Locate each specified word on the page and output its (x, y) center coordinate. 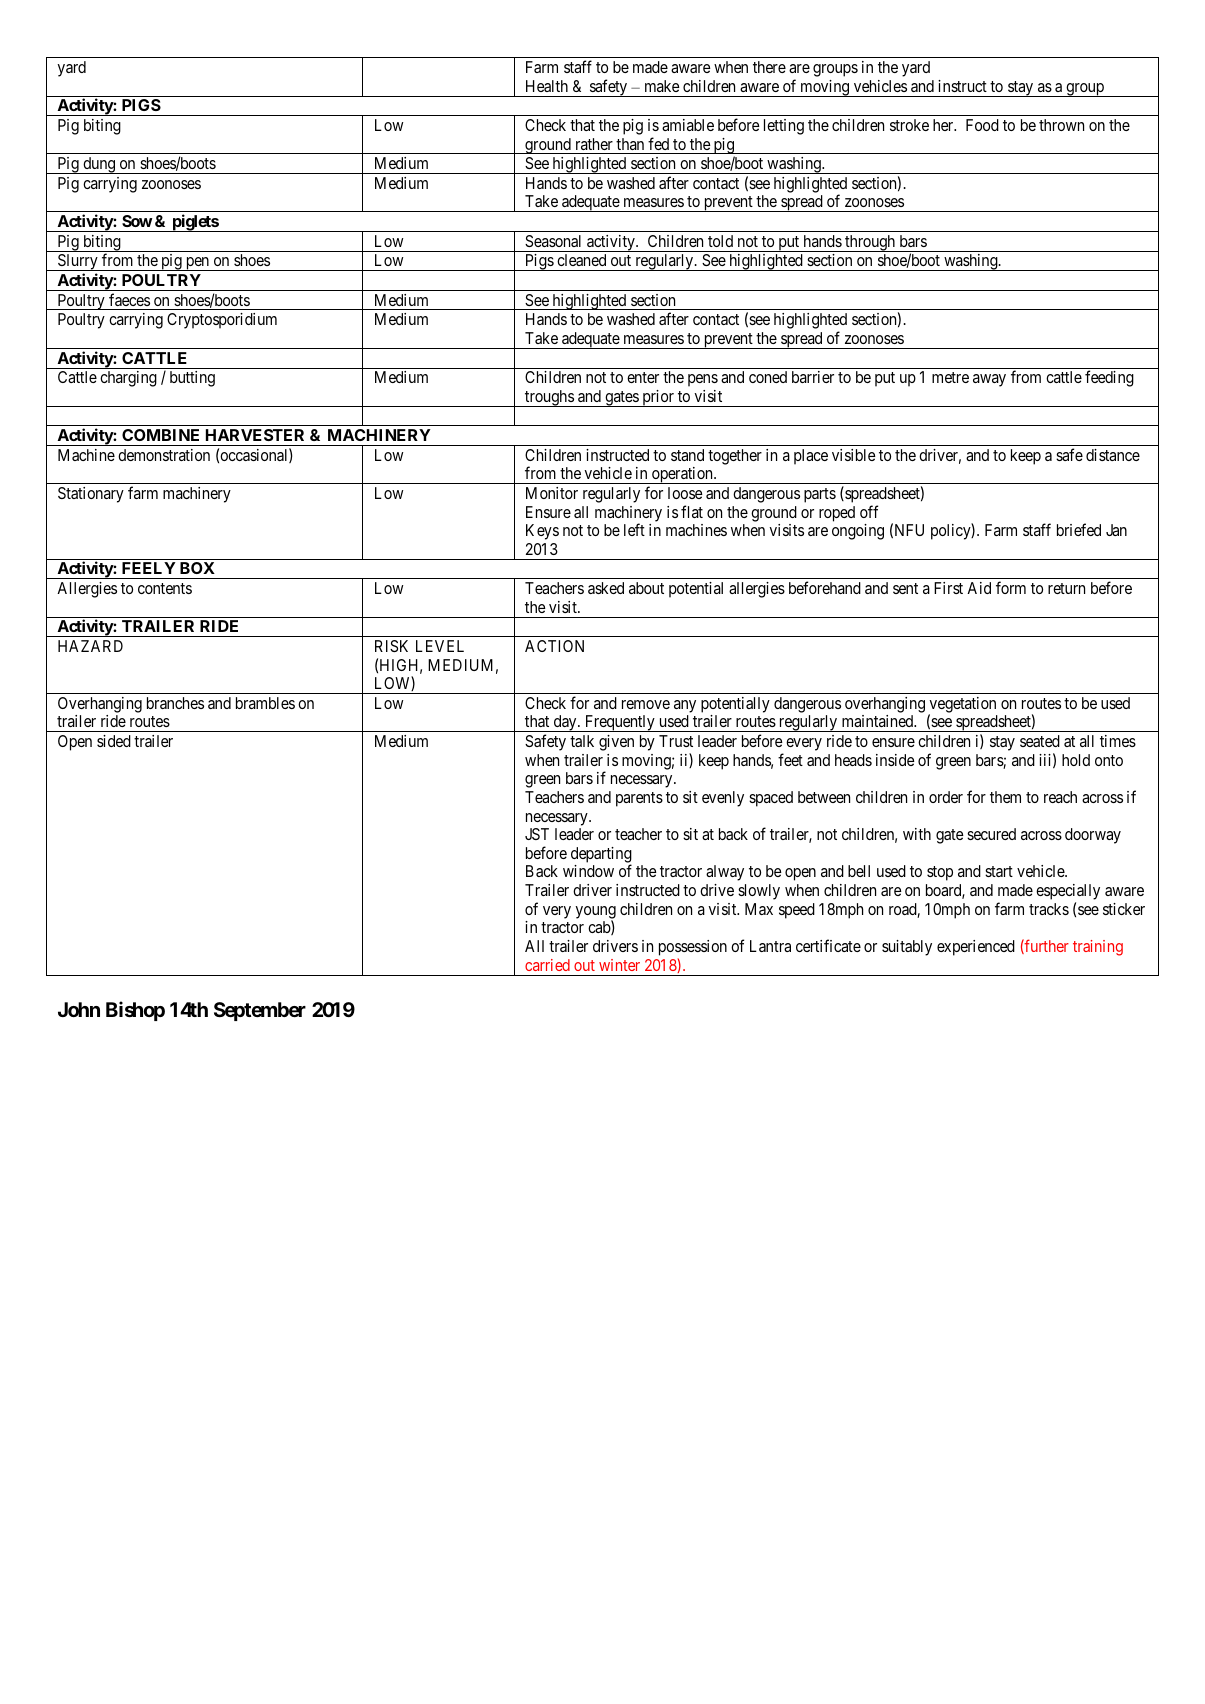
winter (619, 965)
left (634, 529)
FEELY (149, 568)
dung (99, 165)
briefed (1079, 529)
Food (982, 125)
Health (547, 86)
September (260, 1011)
